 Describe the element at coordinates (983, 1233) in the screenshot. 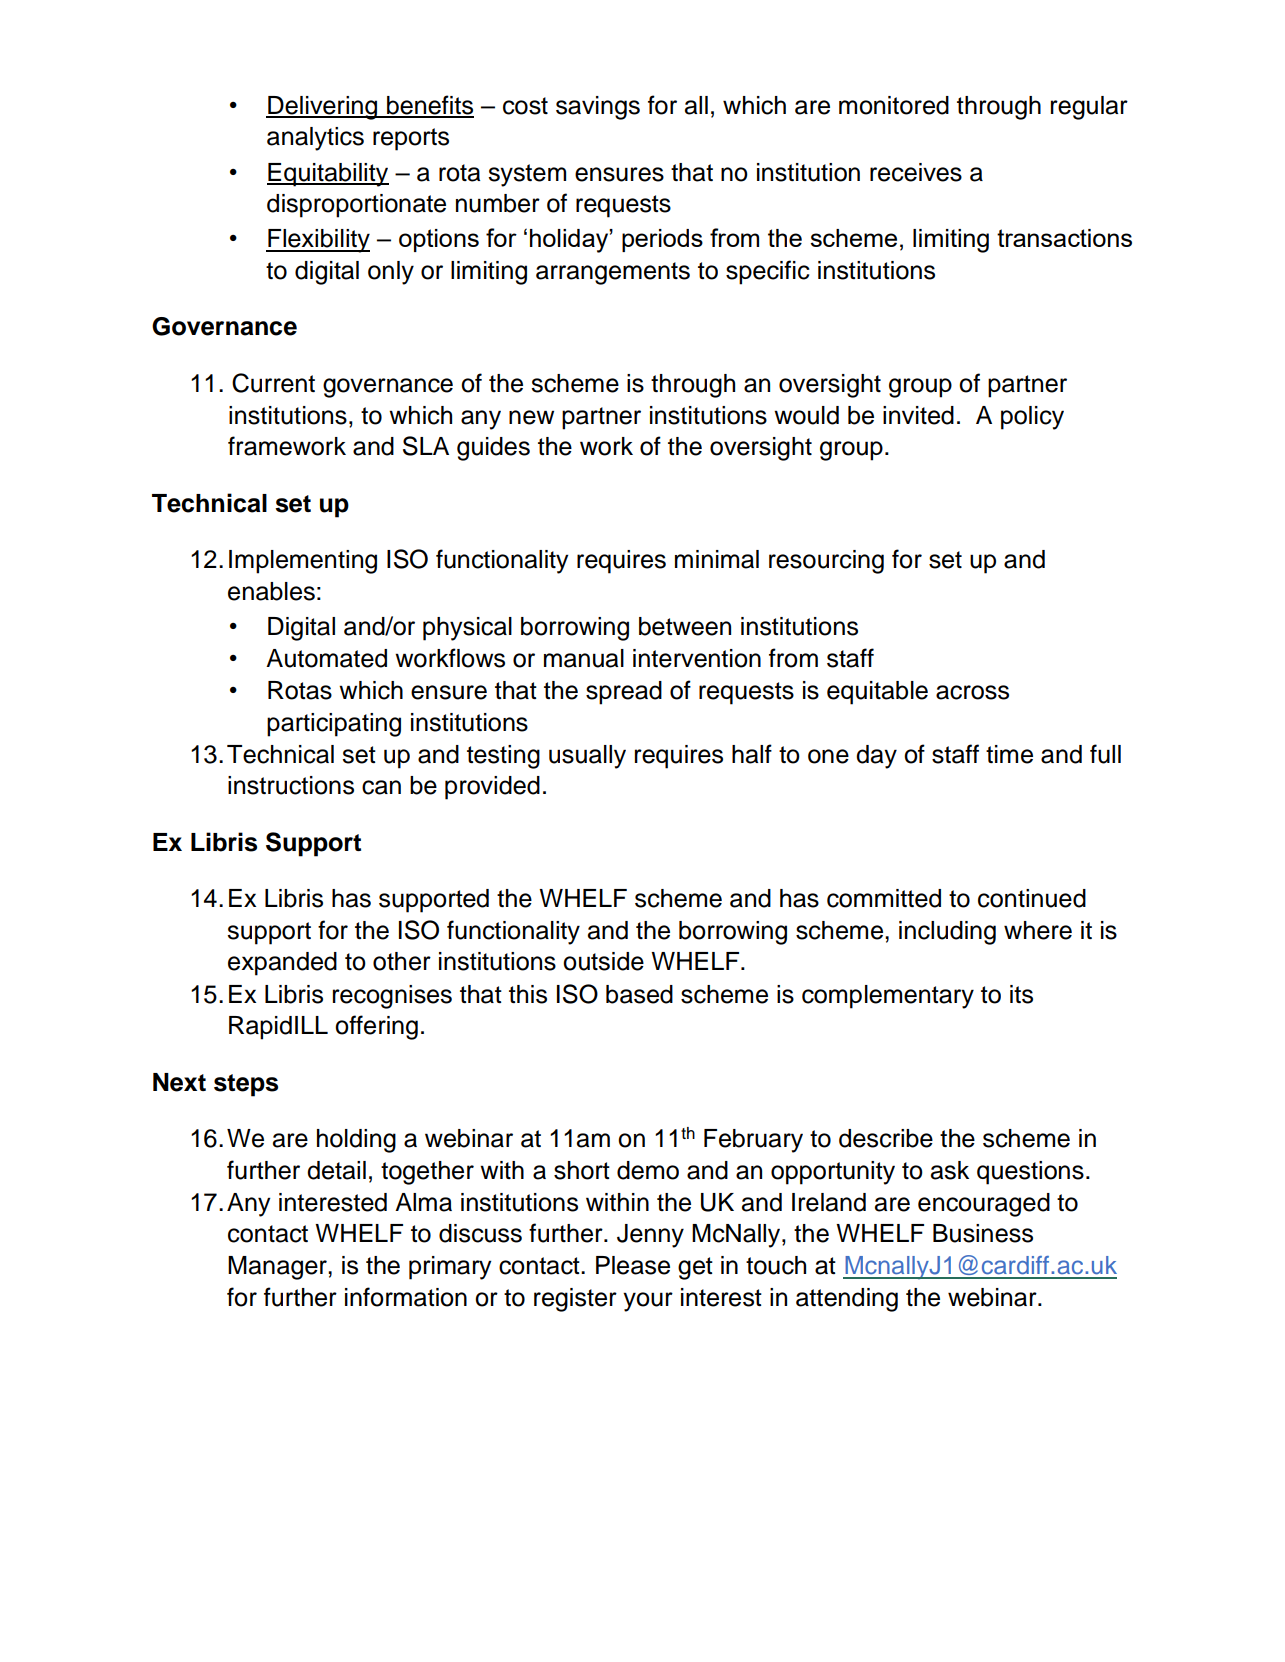

I see `Business` at that location.
